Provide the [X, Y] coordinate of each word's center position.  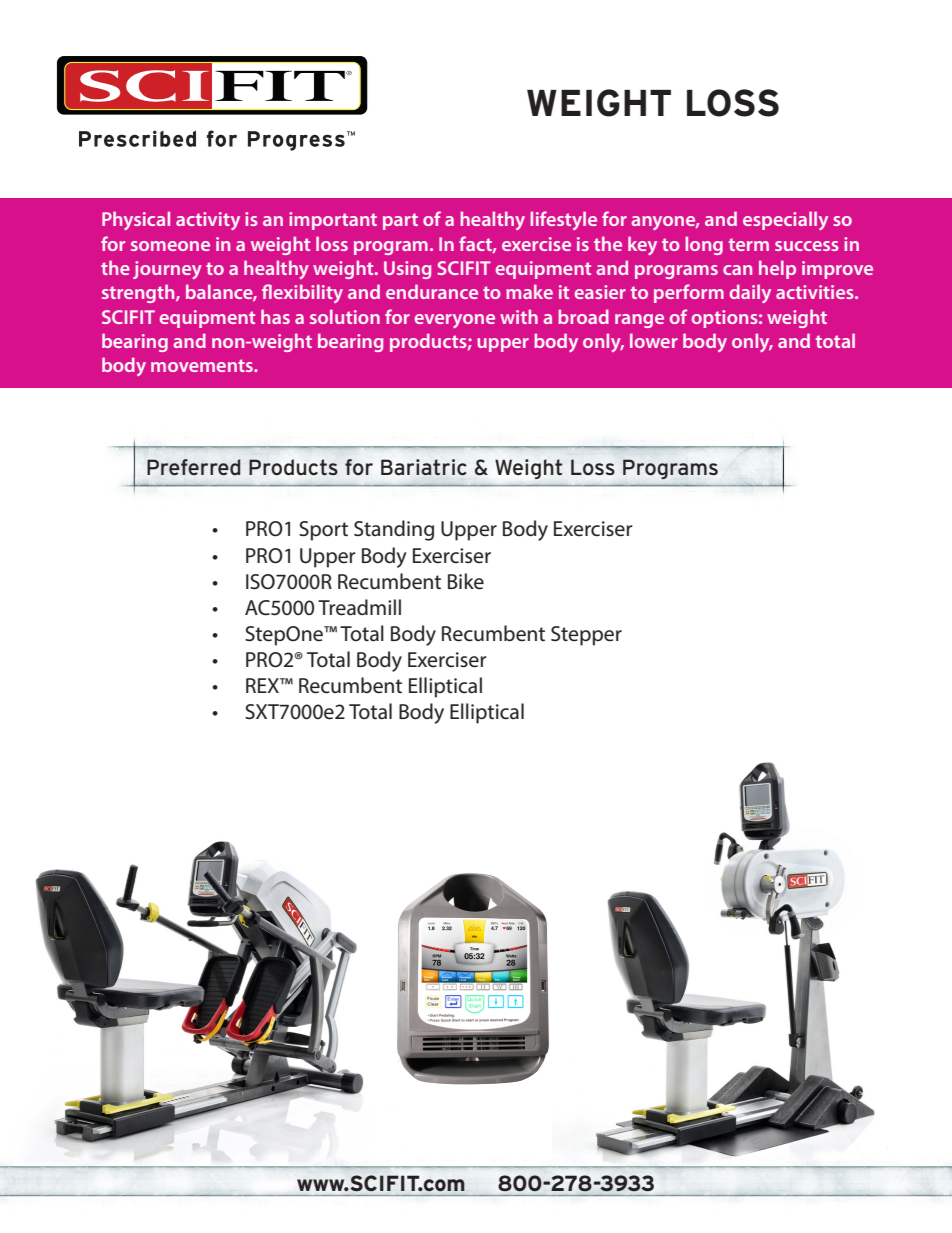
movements [203, 365]
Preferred [193, 467]
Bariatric [424, 467]
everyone [455, 321]
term [749, 244]
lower [654, 340]
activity [208, 221]
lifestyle [563, 220]
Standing [394, 530]
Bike [466, 581]
